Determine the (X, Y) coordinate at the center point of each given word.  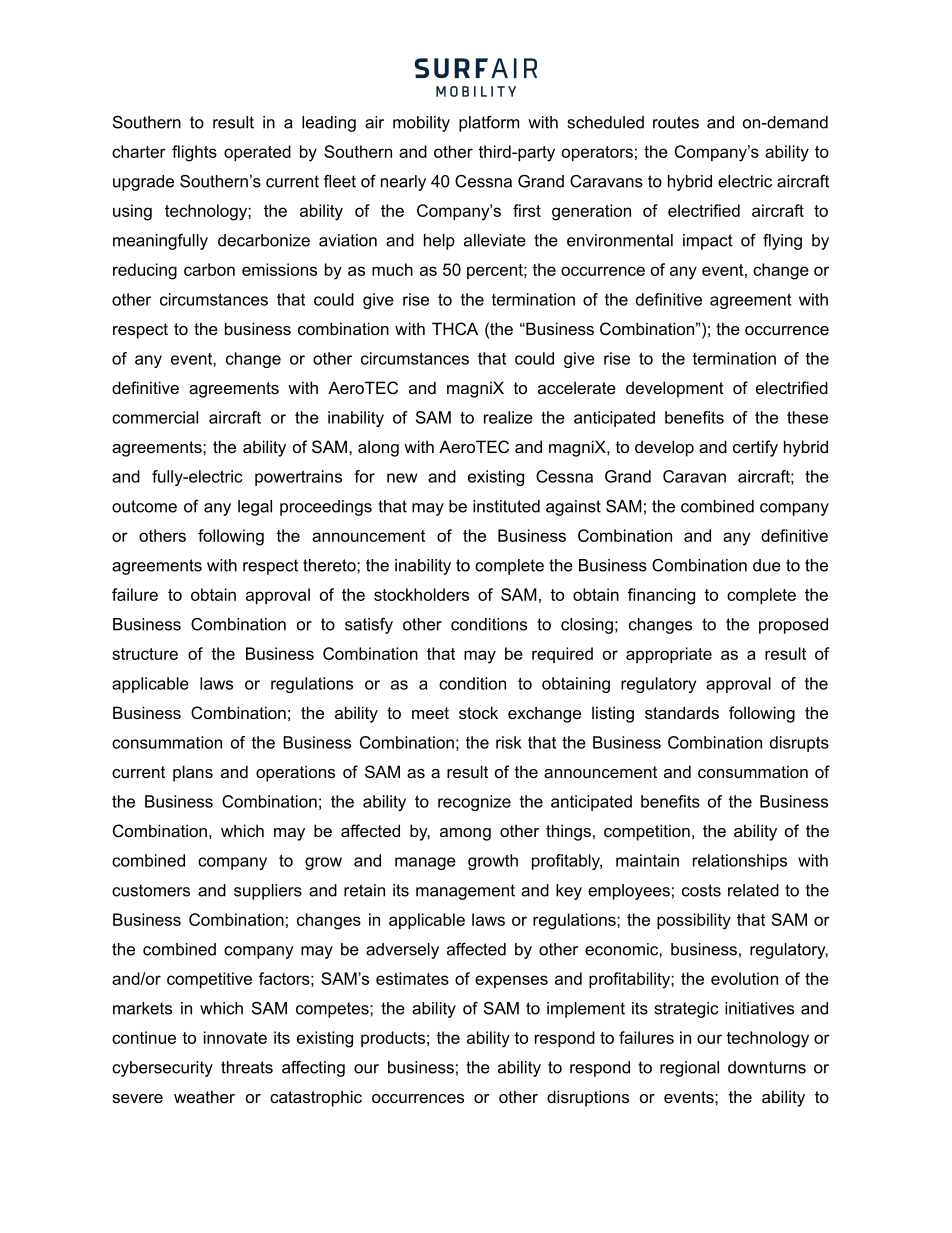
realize (508, 417)
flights (194, 153)
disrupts (799, 744)
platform (489, 124)
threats (247, 1067)
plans (193, 773)
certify (755, 448)
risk (509, 742)
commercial (155, 417)
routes (676, 122)
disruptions (588, 1098)
